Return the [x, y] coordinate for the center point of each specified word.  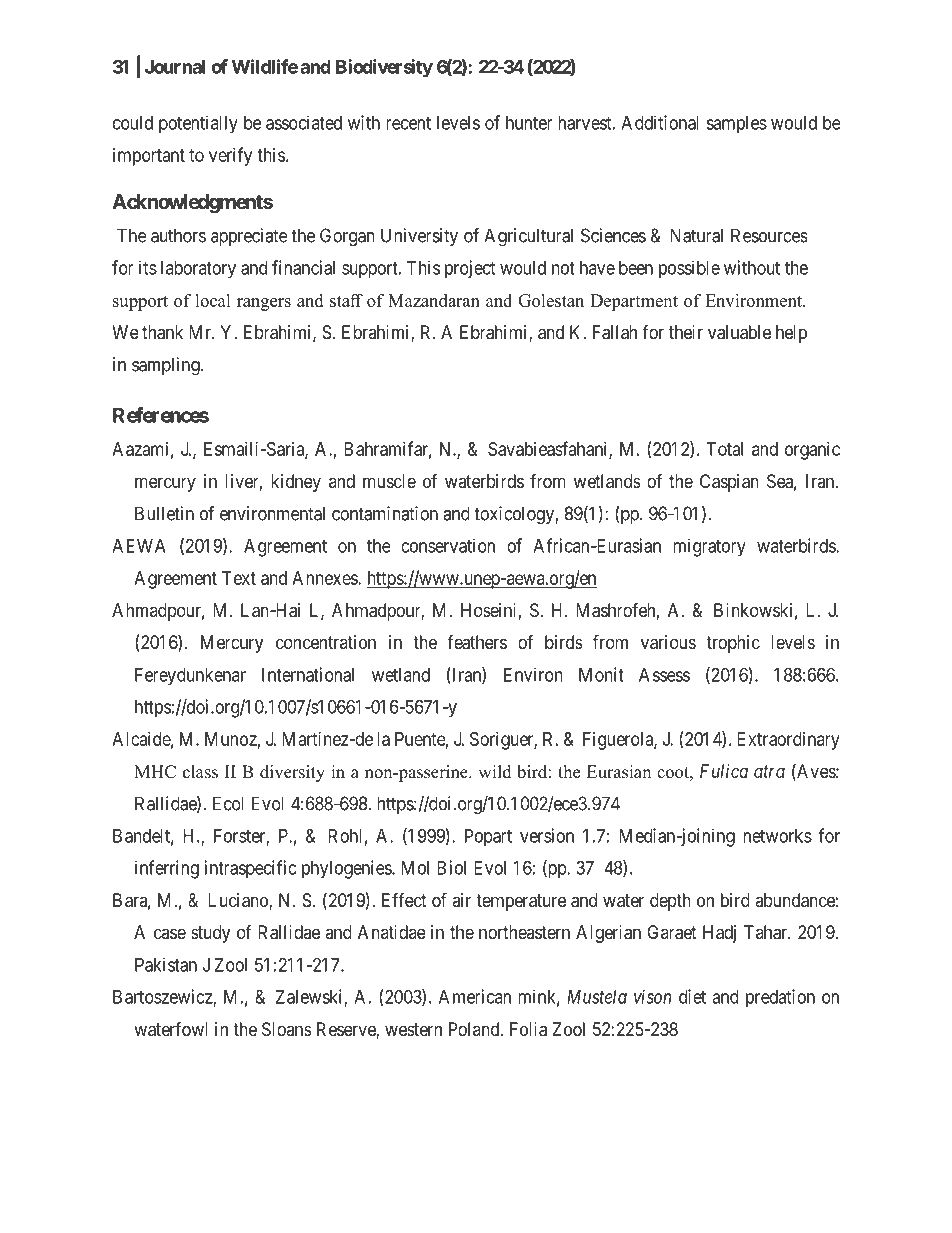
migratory [709, 547]
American [475, 996]
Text [239, 578]
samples [736, 125]
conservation [448, 545]
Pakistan [166, 964]
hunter [529, 123]
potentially [198, 124]
